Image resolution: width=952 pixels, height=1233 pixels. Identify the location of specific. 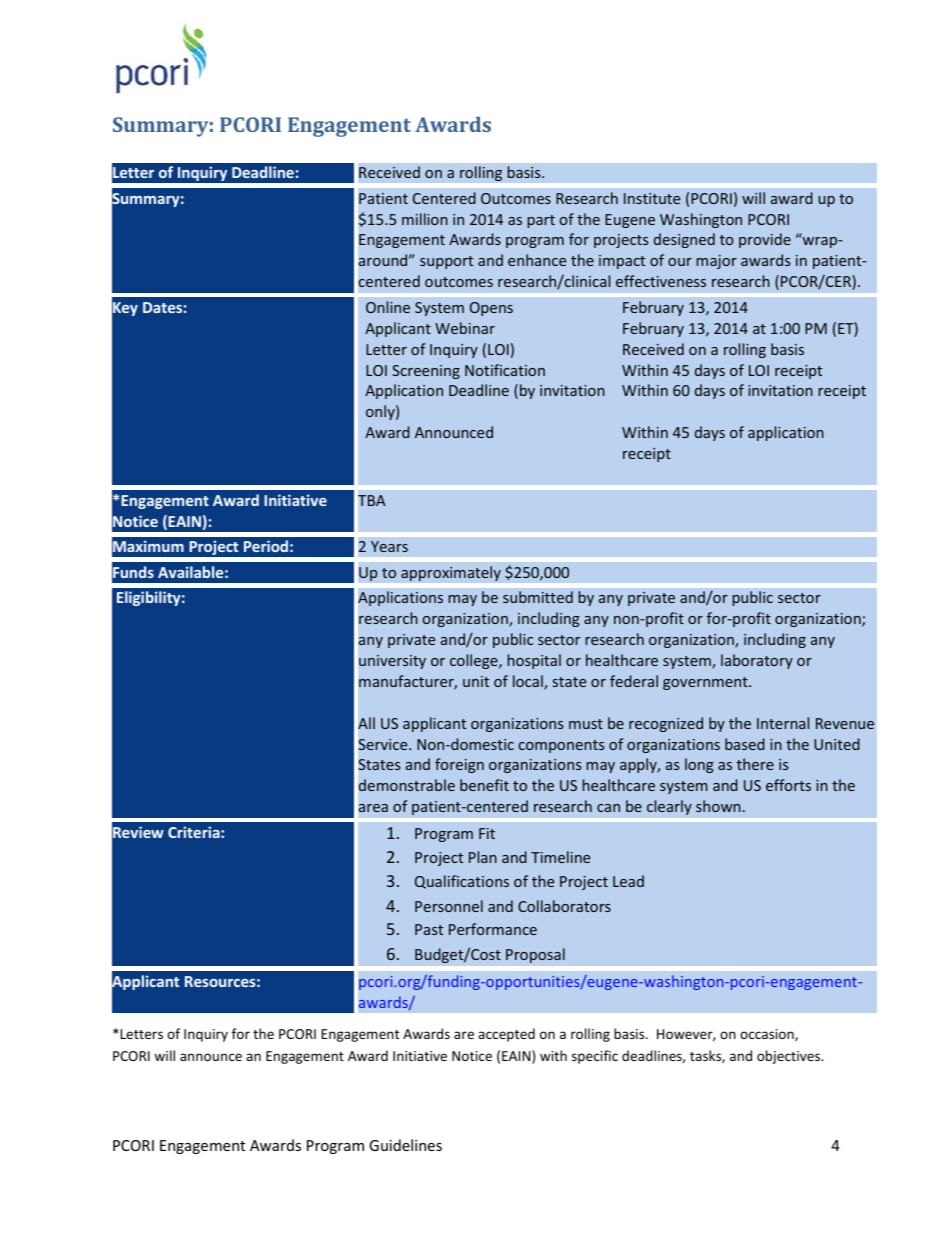
(595, 1057).
